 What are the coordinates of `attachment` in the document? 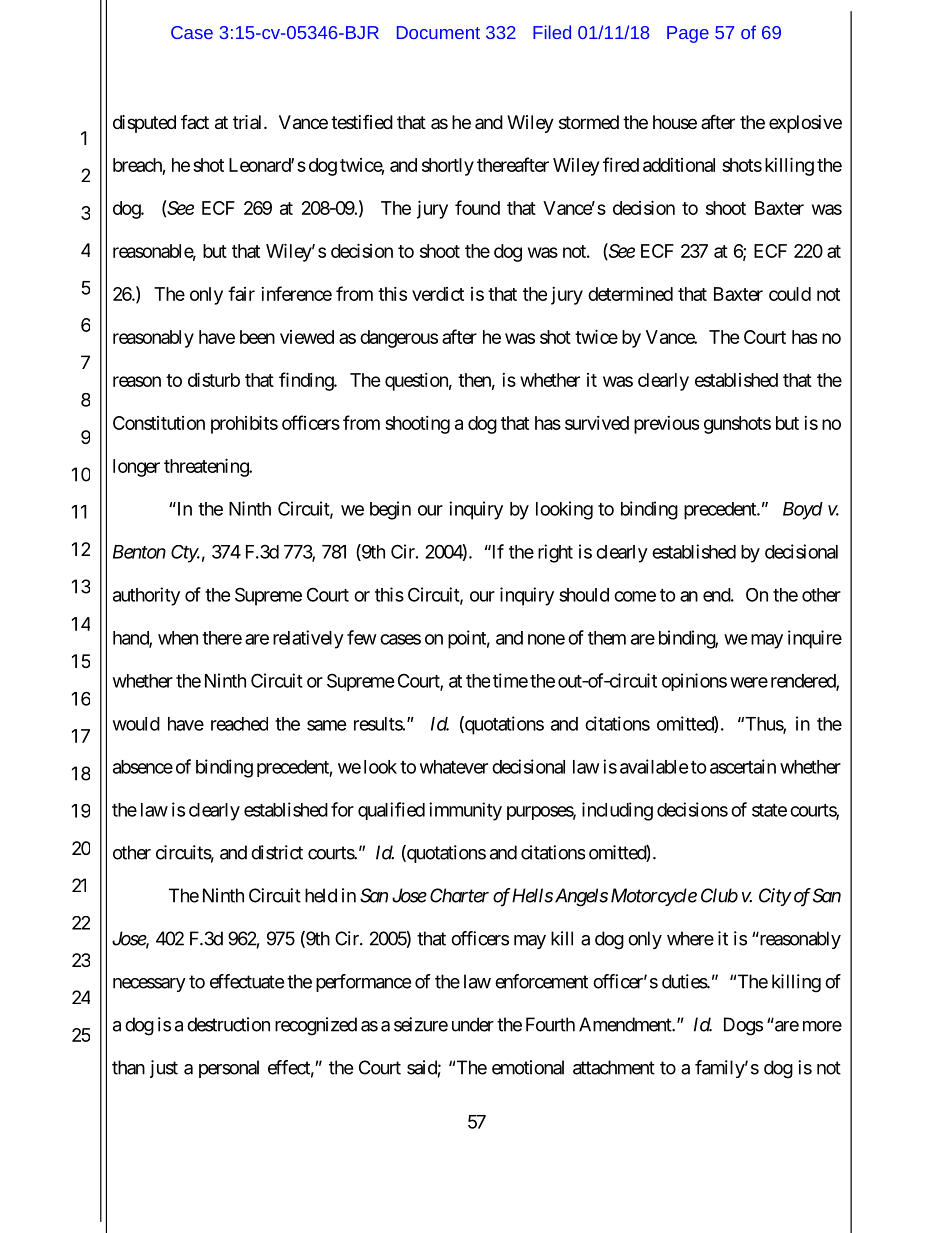 It's located at (614, 1067).
